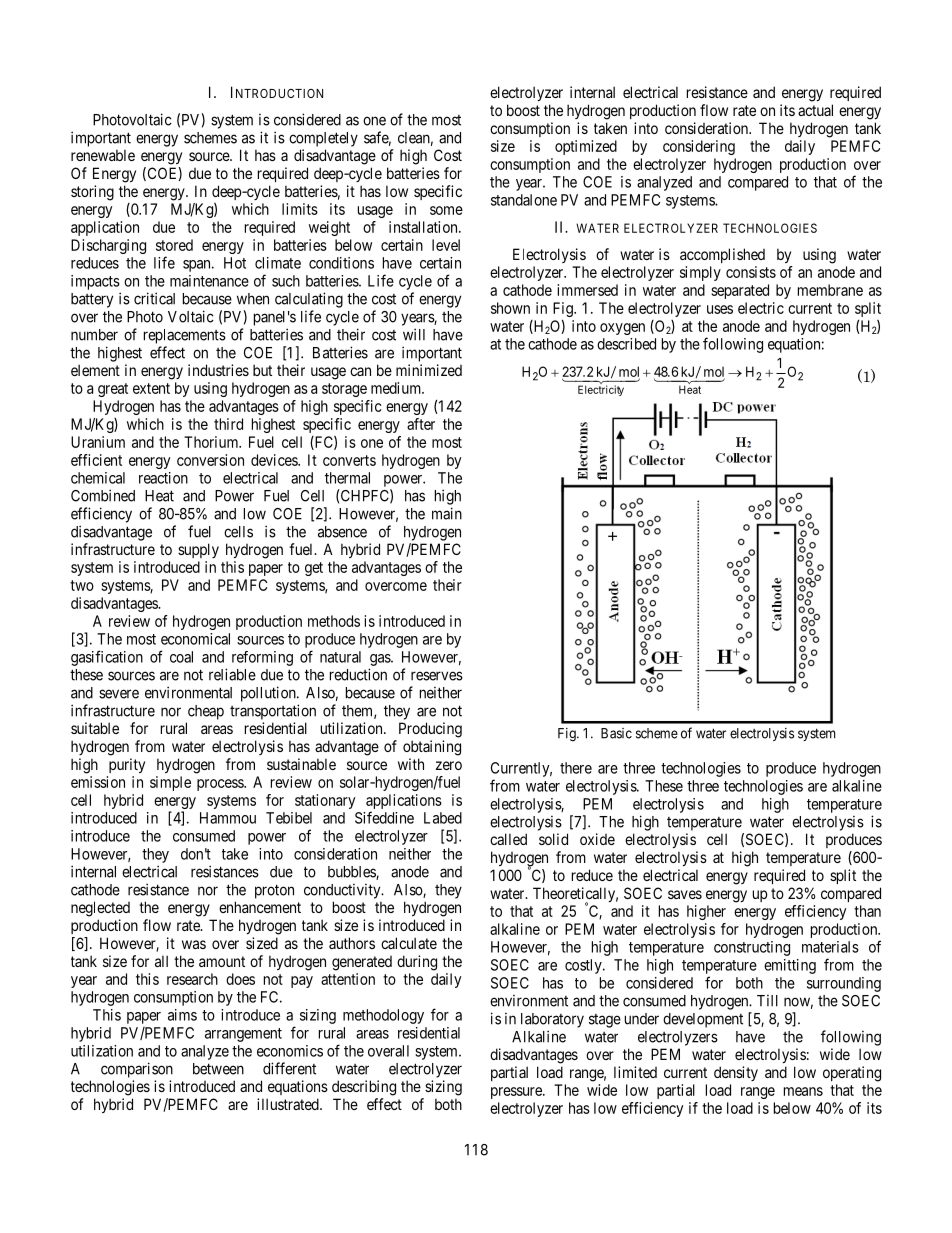 The width and height of the screenshot is (952, 1233). I want to click on shown, so click(510, 308).
